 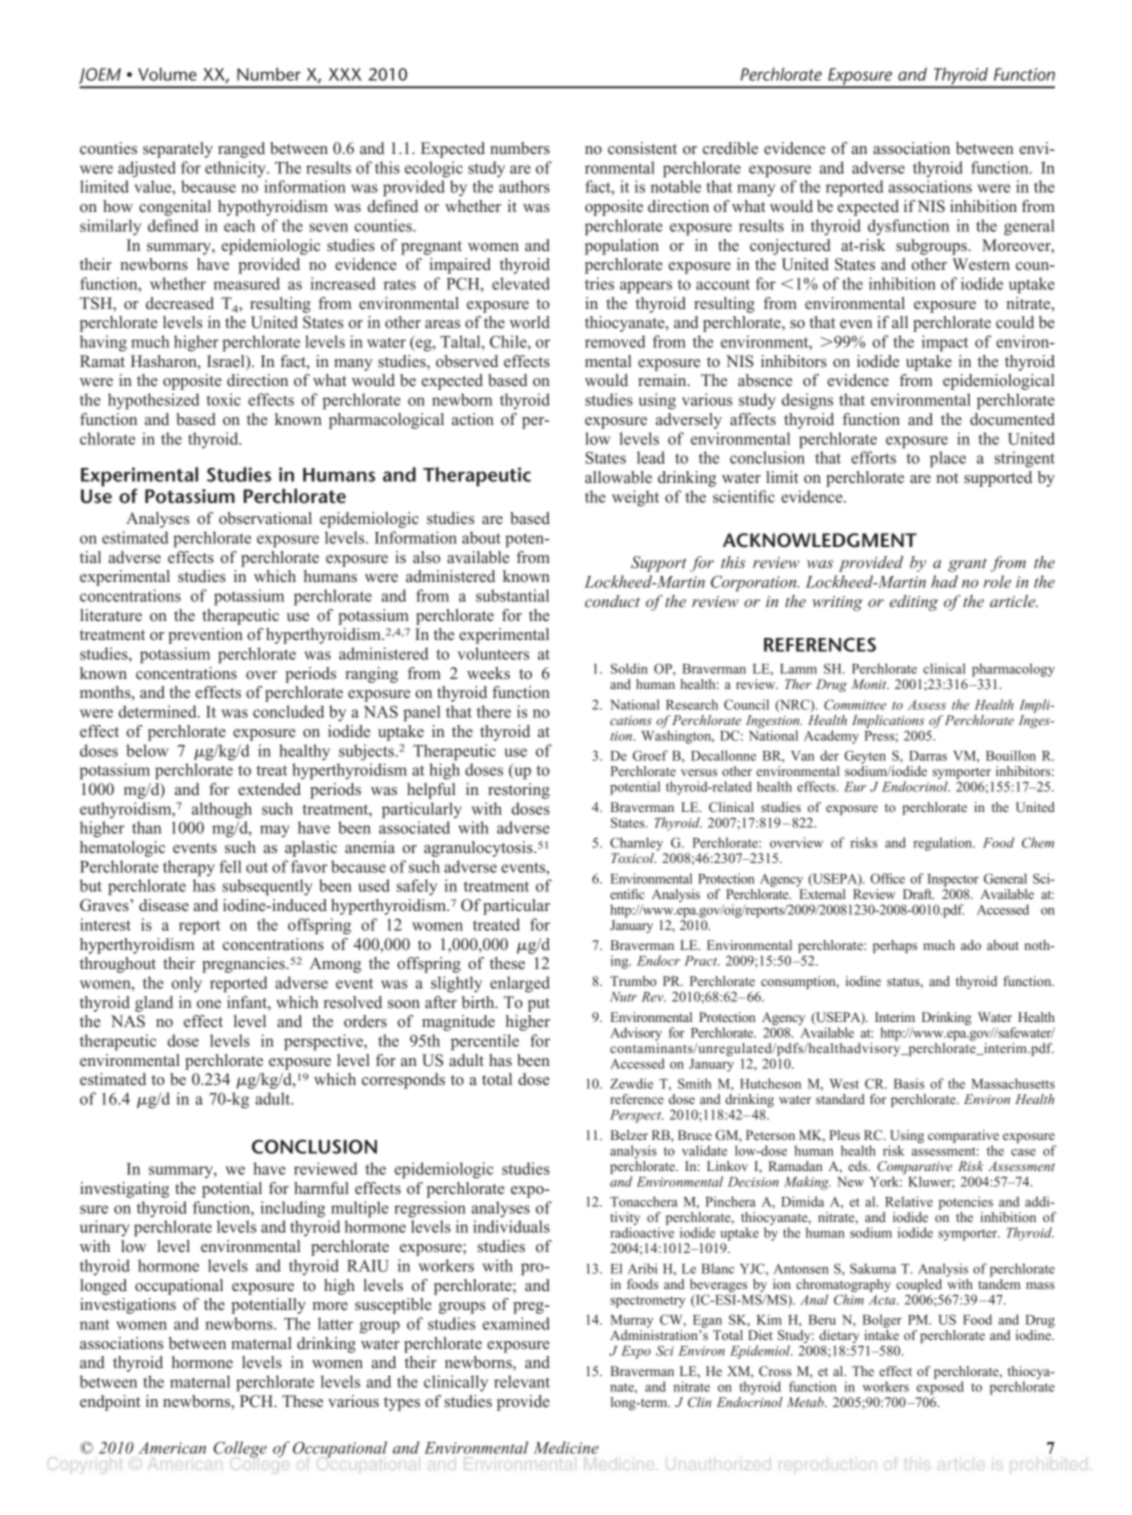 What do you see at coordinates (178, 150) in the screenshot?
I see `separately` at bounding box center [178, 150].
